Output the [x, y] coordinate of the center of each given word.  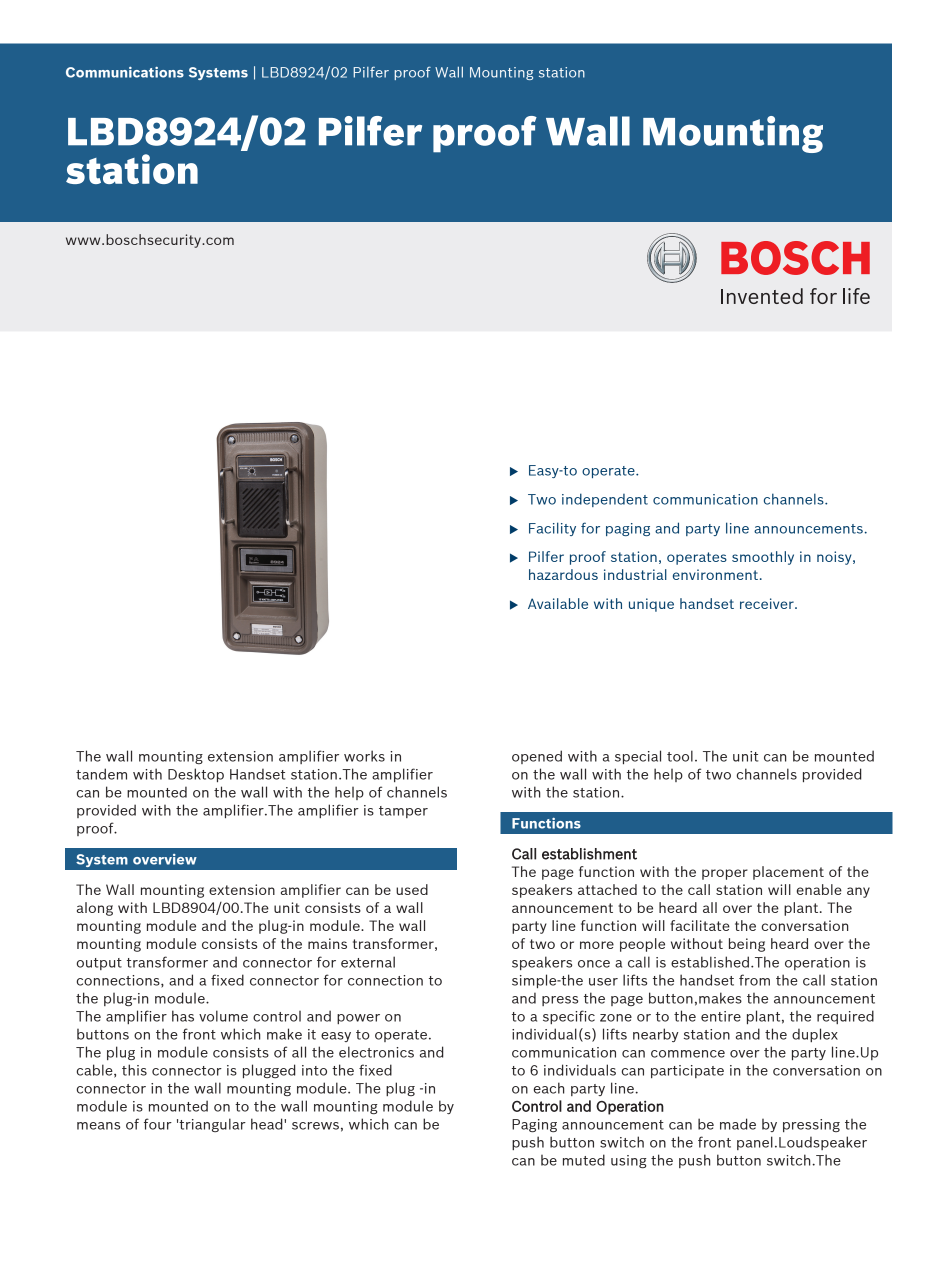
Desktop [196, 775]
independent [605, 500]
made [738, 1124]
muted [584, 1160]
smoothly [763, 558]
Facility [552, 529]
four [158, 1124]
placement [788, 873]
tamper [403, 812]
